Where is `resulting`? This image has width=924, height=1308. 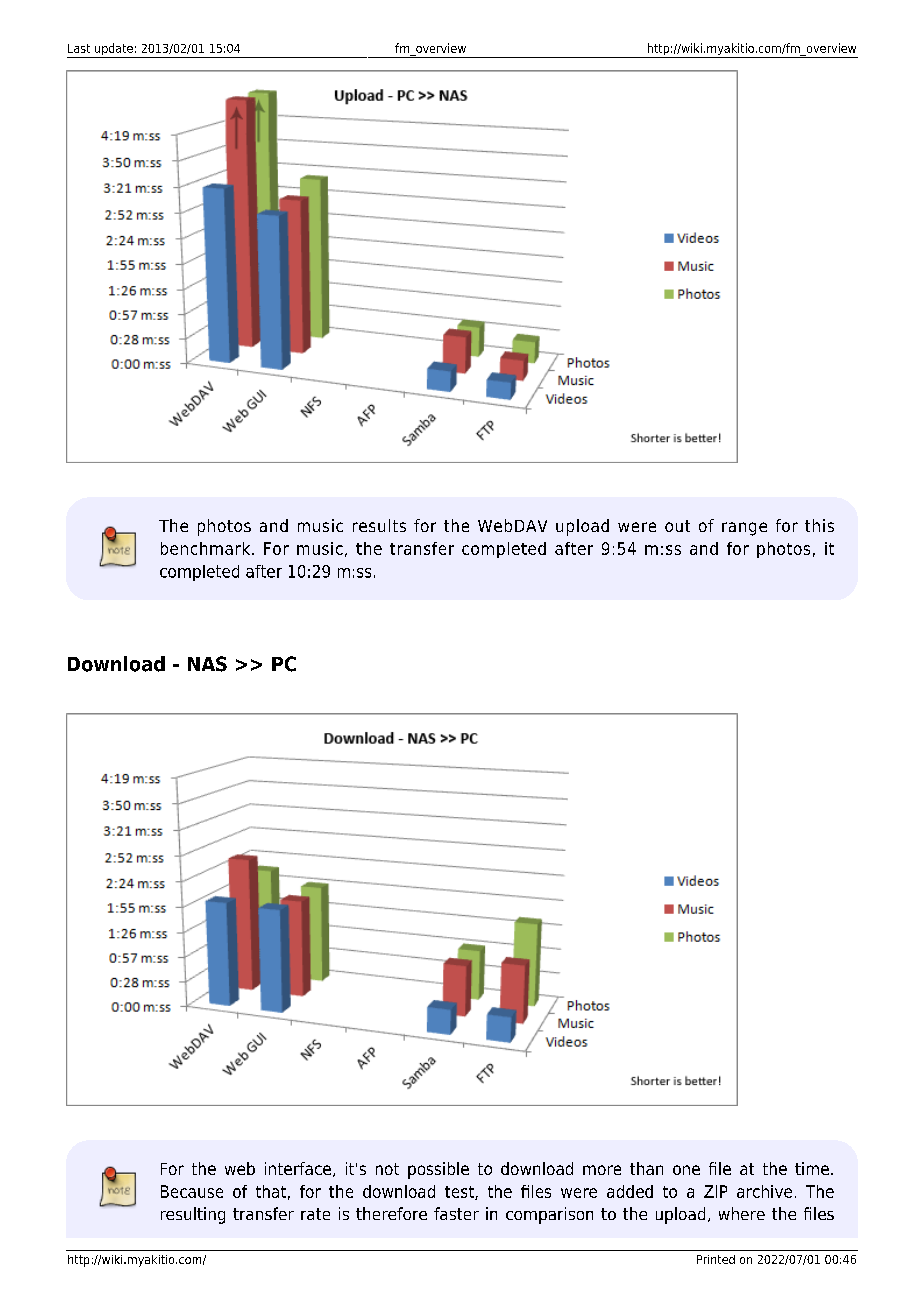 resulting is located at coordinates (193, 1215).
